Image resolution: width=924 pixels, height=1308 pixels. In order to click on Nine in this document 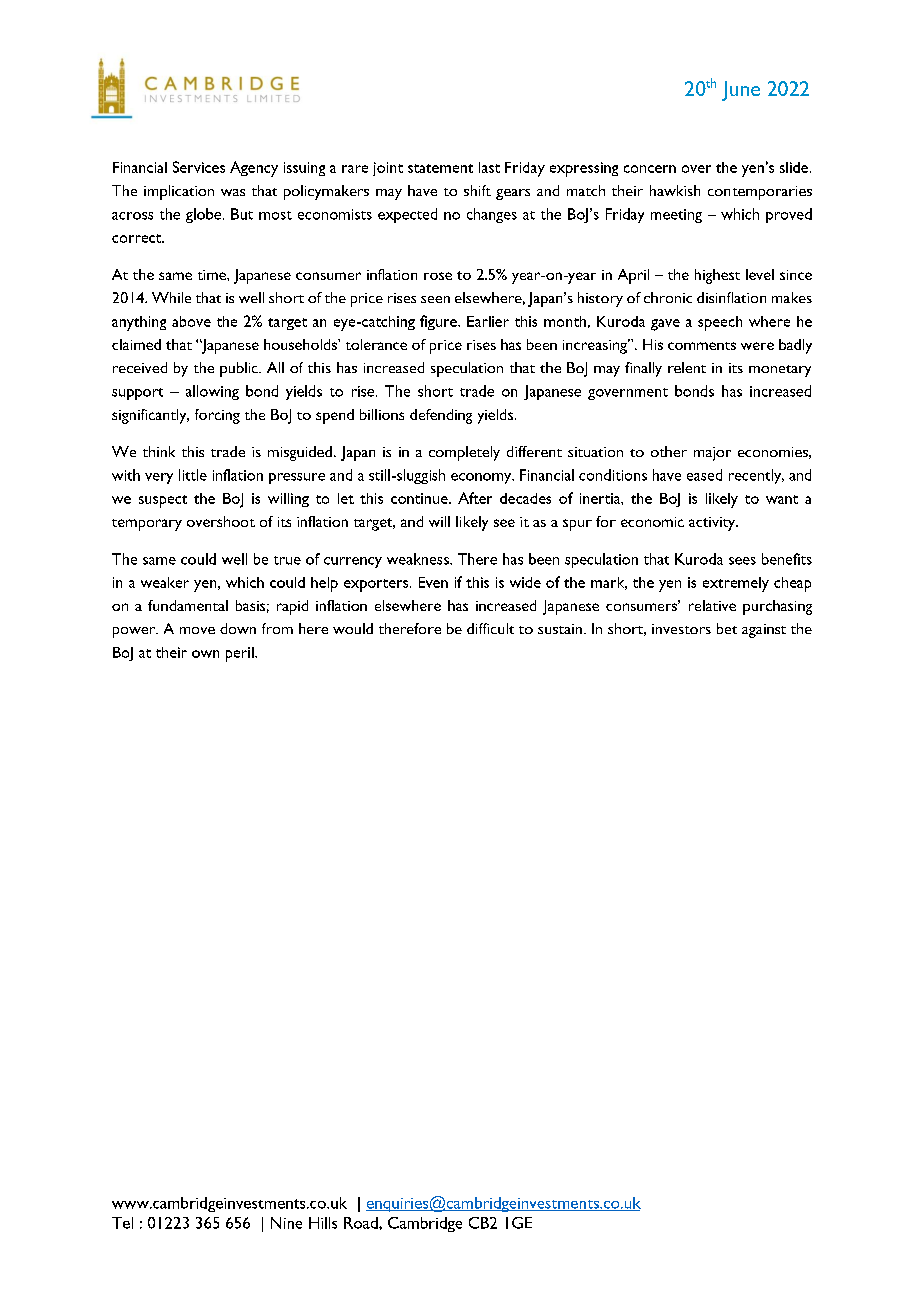, I will do `click(286, 1223)`.
